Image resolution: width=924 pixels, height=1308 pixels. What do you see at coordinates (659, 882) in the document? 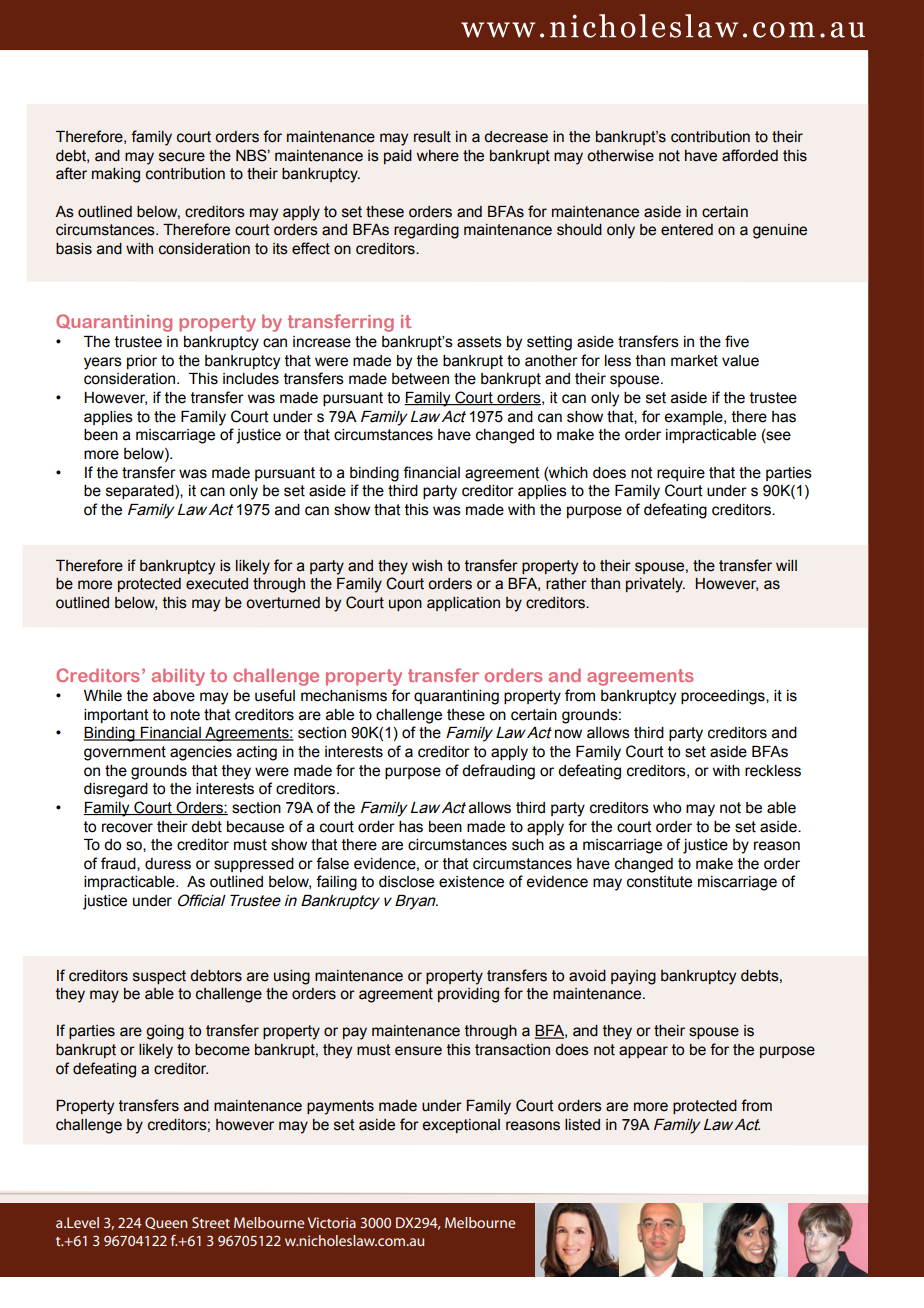
I see `constitute` at bounding box center [659, 882].
